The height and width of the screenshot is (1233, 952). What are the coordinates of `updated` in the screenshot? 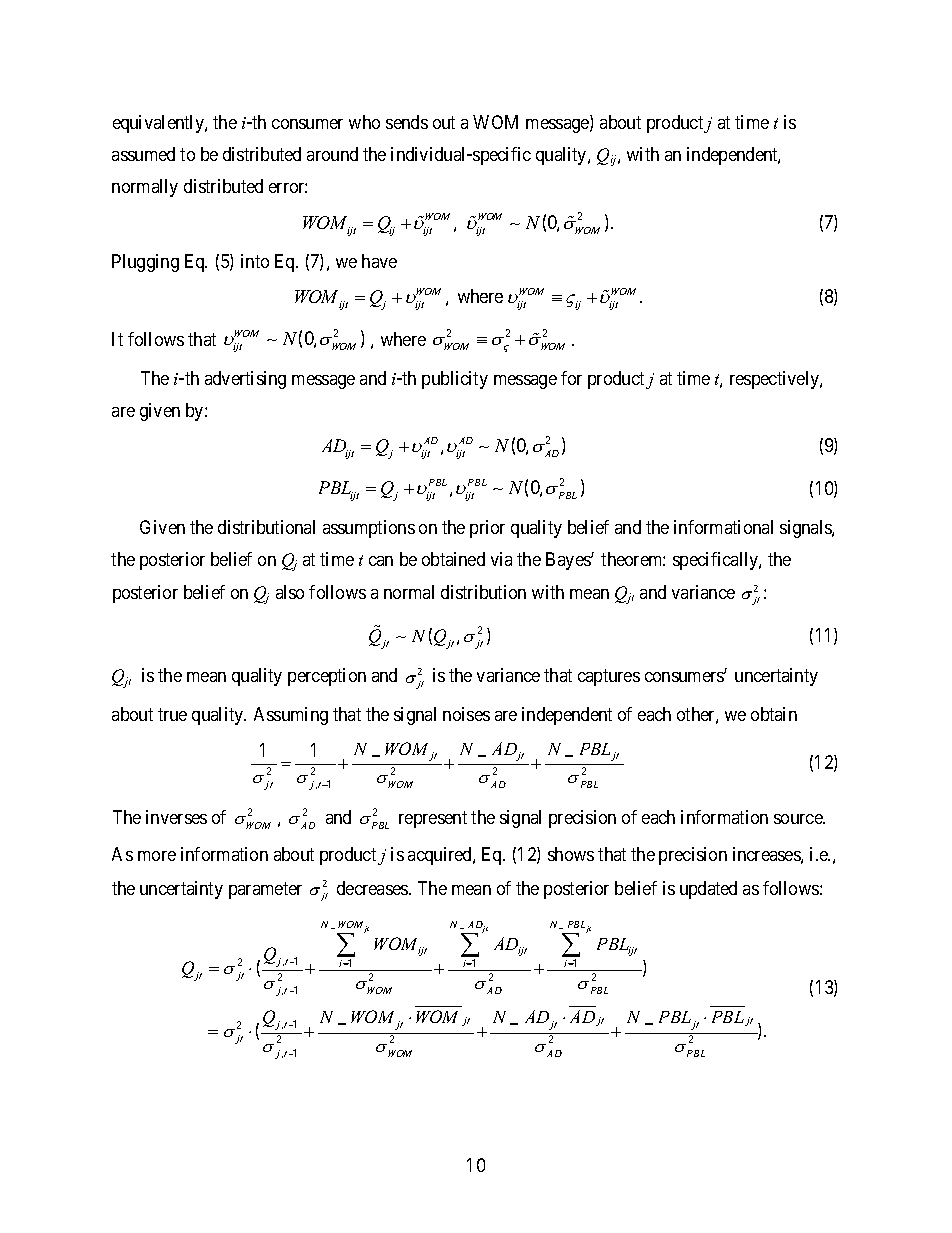 It's located at (708, 890).
